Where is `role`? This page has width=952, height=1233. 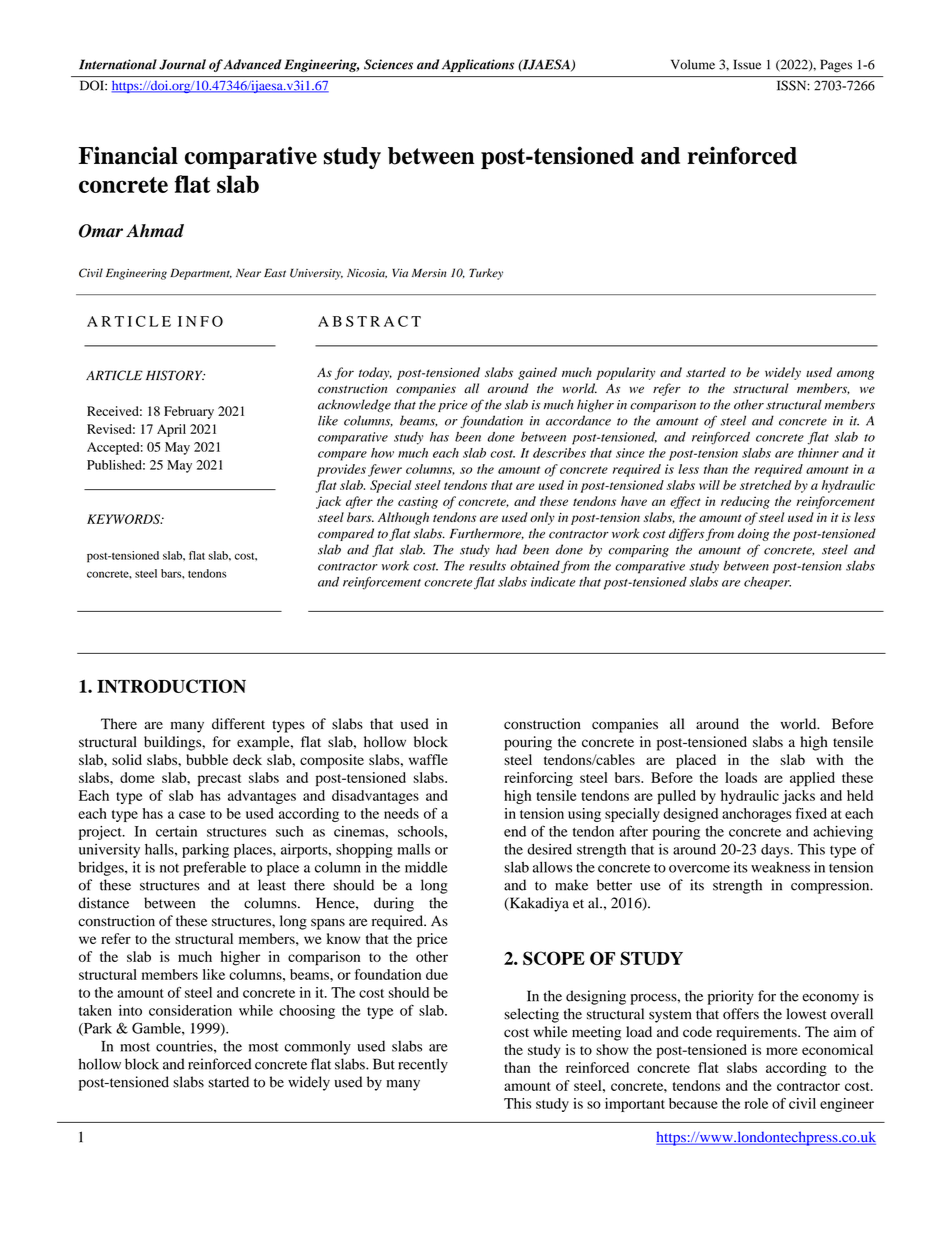 role is located at coordinates (756, 1103).
